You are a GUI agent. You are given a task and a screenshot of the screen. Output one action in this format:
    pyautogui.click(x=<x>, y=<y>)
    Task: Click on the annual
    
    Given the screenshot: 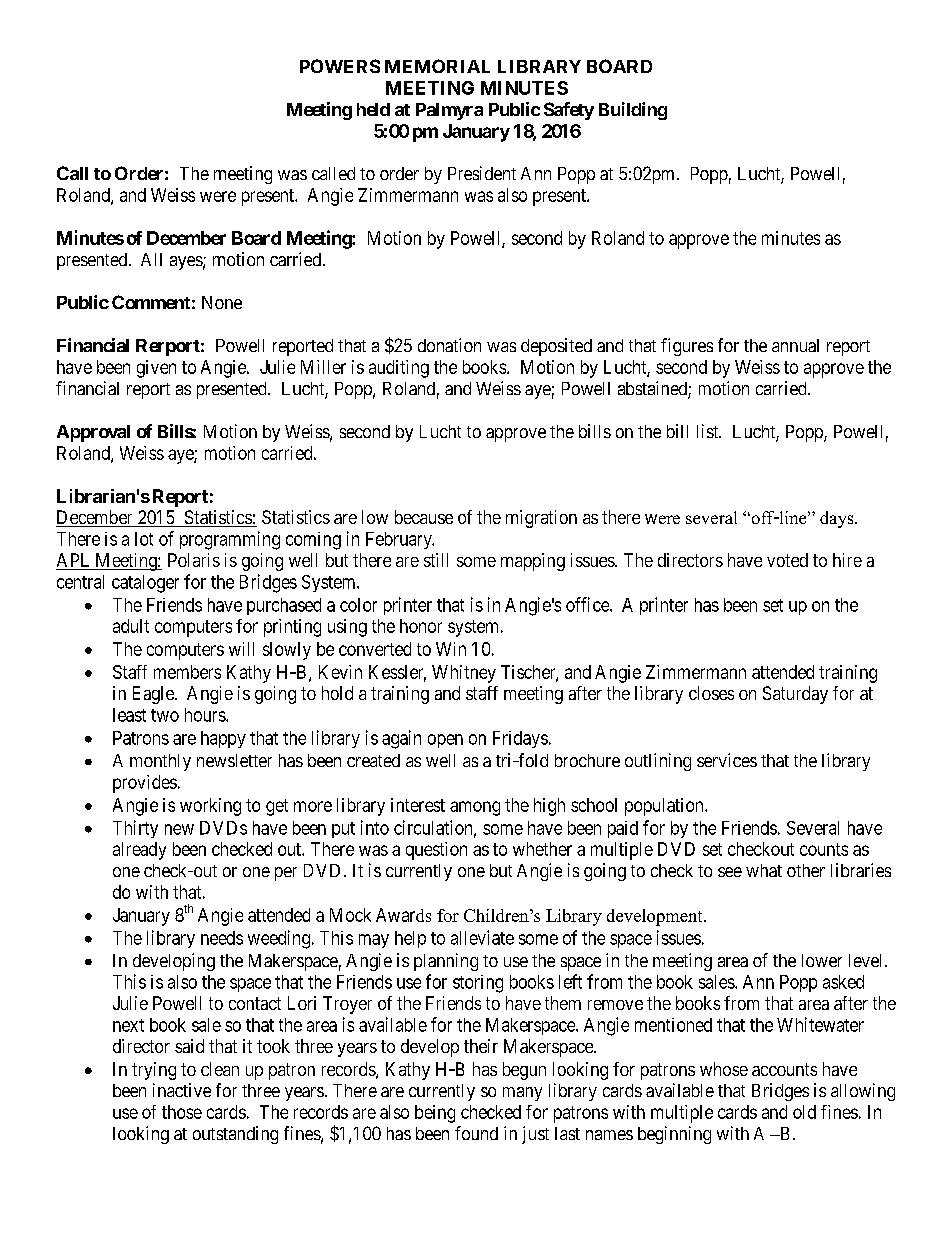 What is the action you would take?
    pyautogui.click(x=795, y=345)
